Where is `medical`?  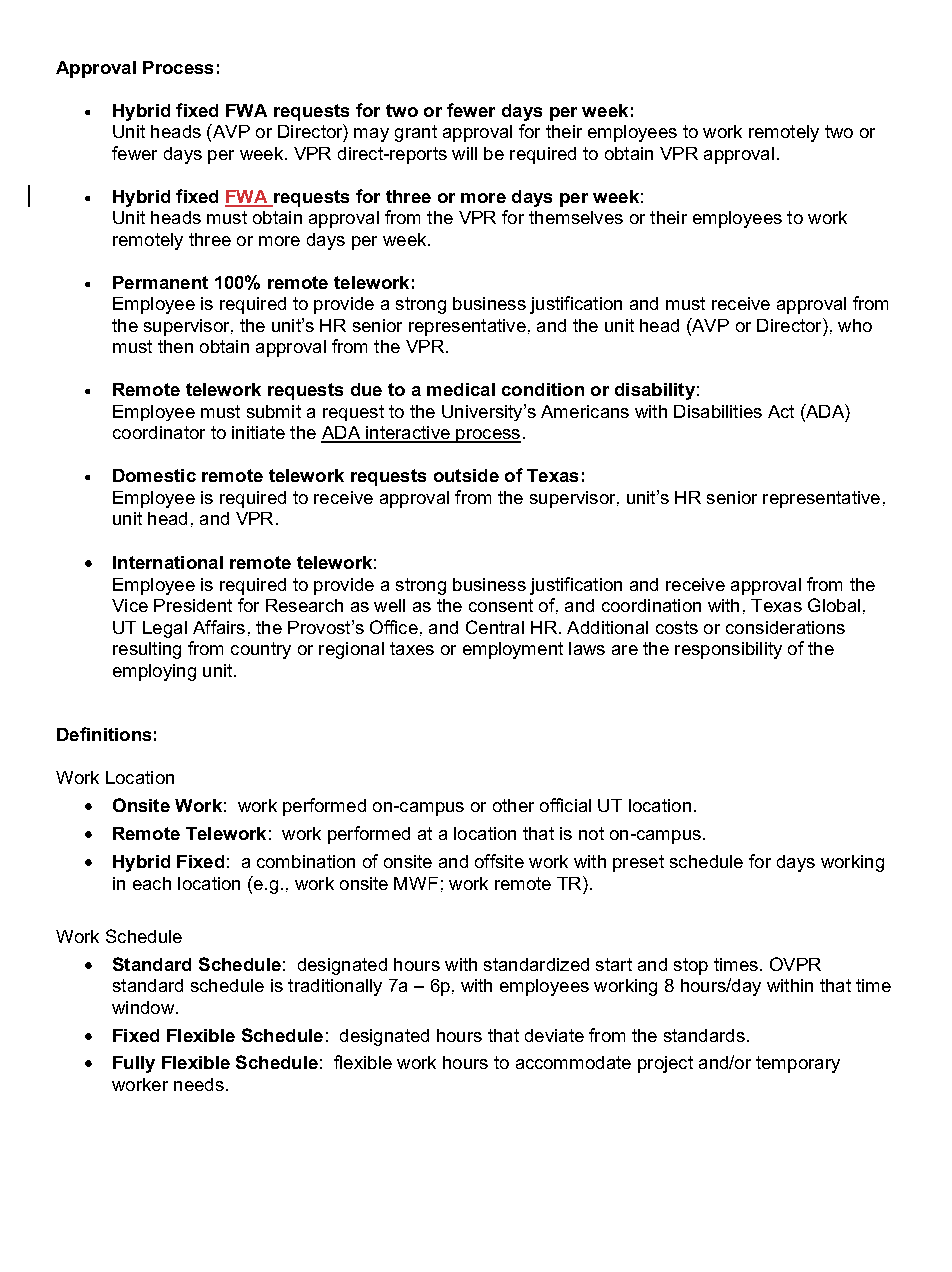 medical is located at coordinates (461, 389).
